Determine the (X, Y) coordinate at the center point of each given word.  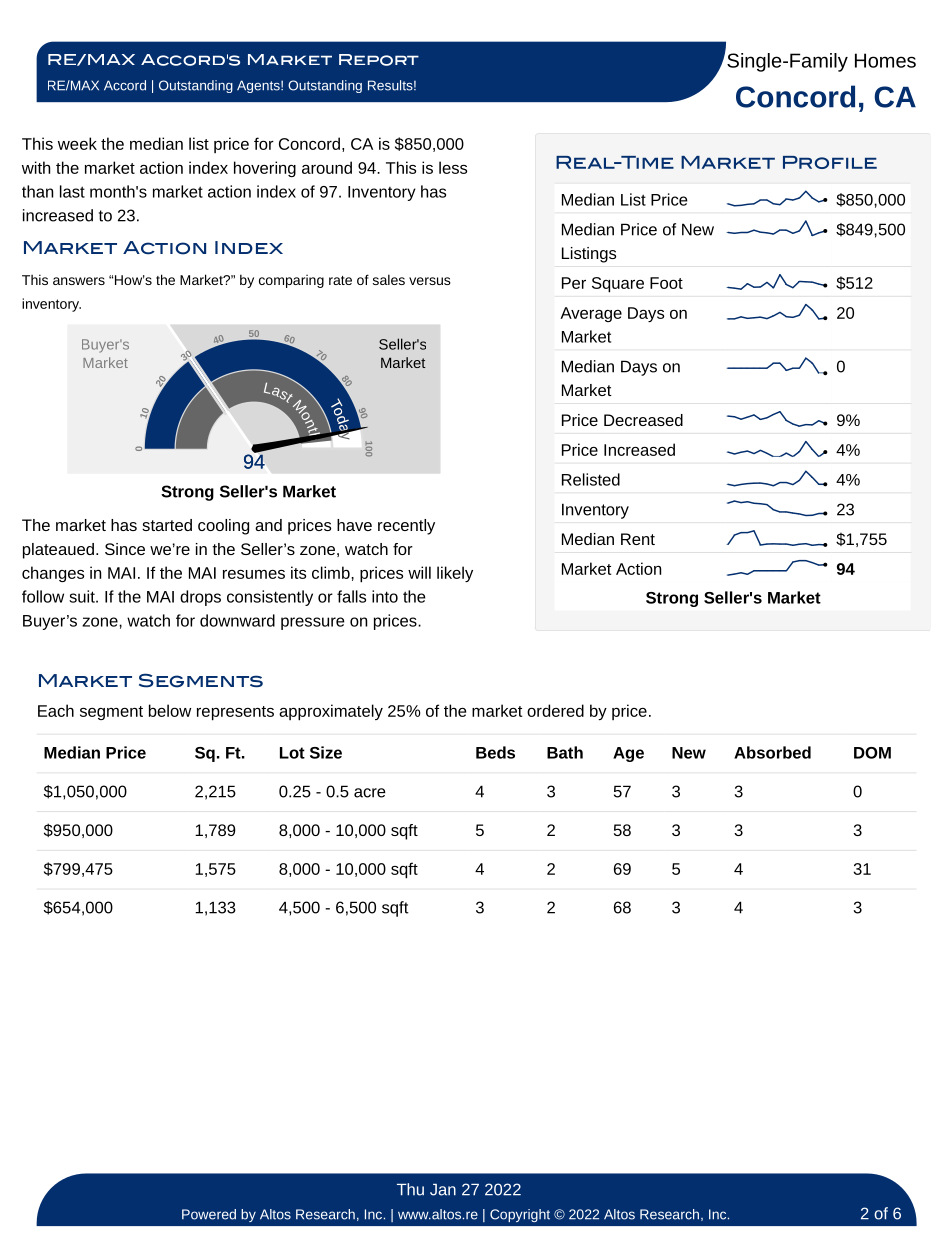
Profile (830, 162)
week (77, 143)
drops (200, 598)
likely (455, 574)
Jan (443, 1190)
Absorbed (772, 752)
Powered (209, 1214)
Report (379, 60)
